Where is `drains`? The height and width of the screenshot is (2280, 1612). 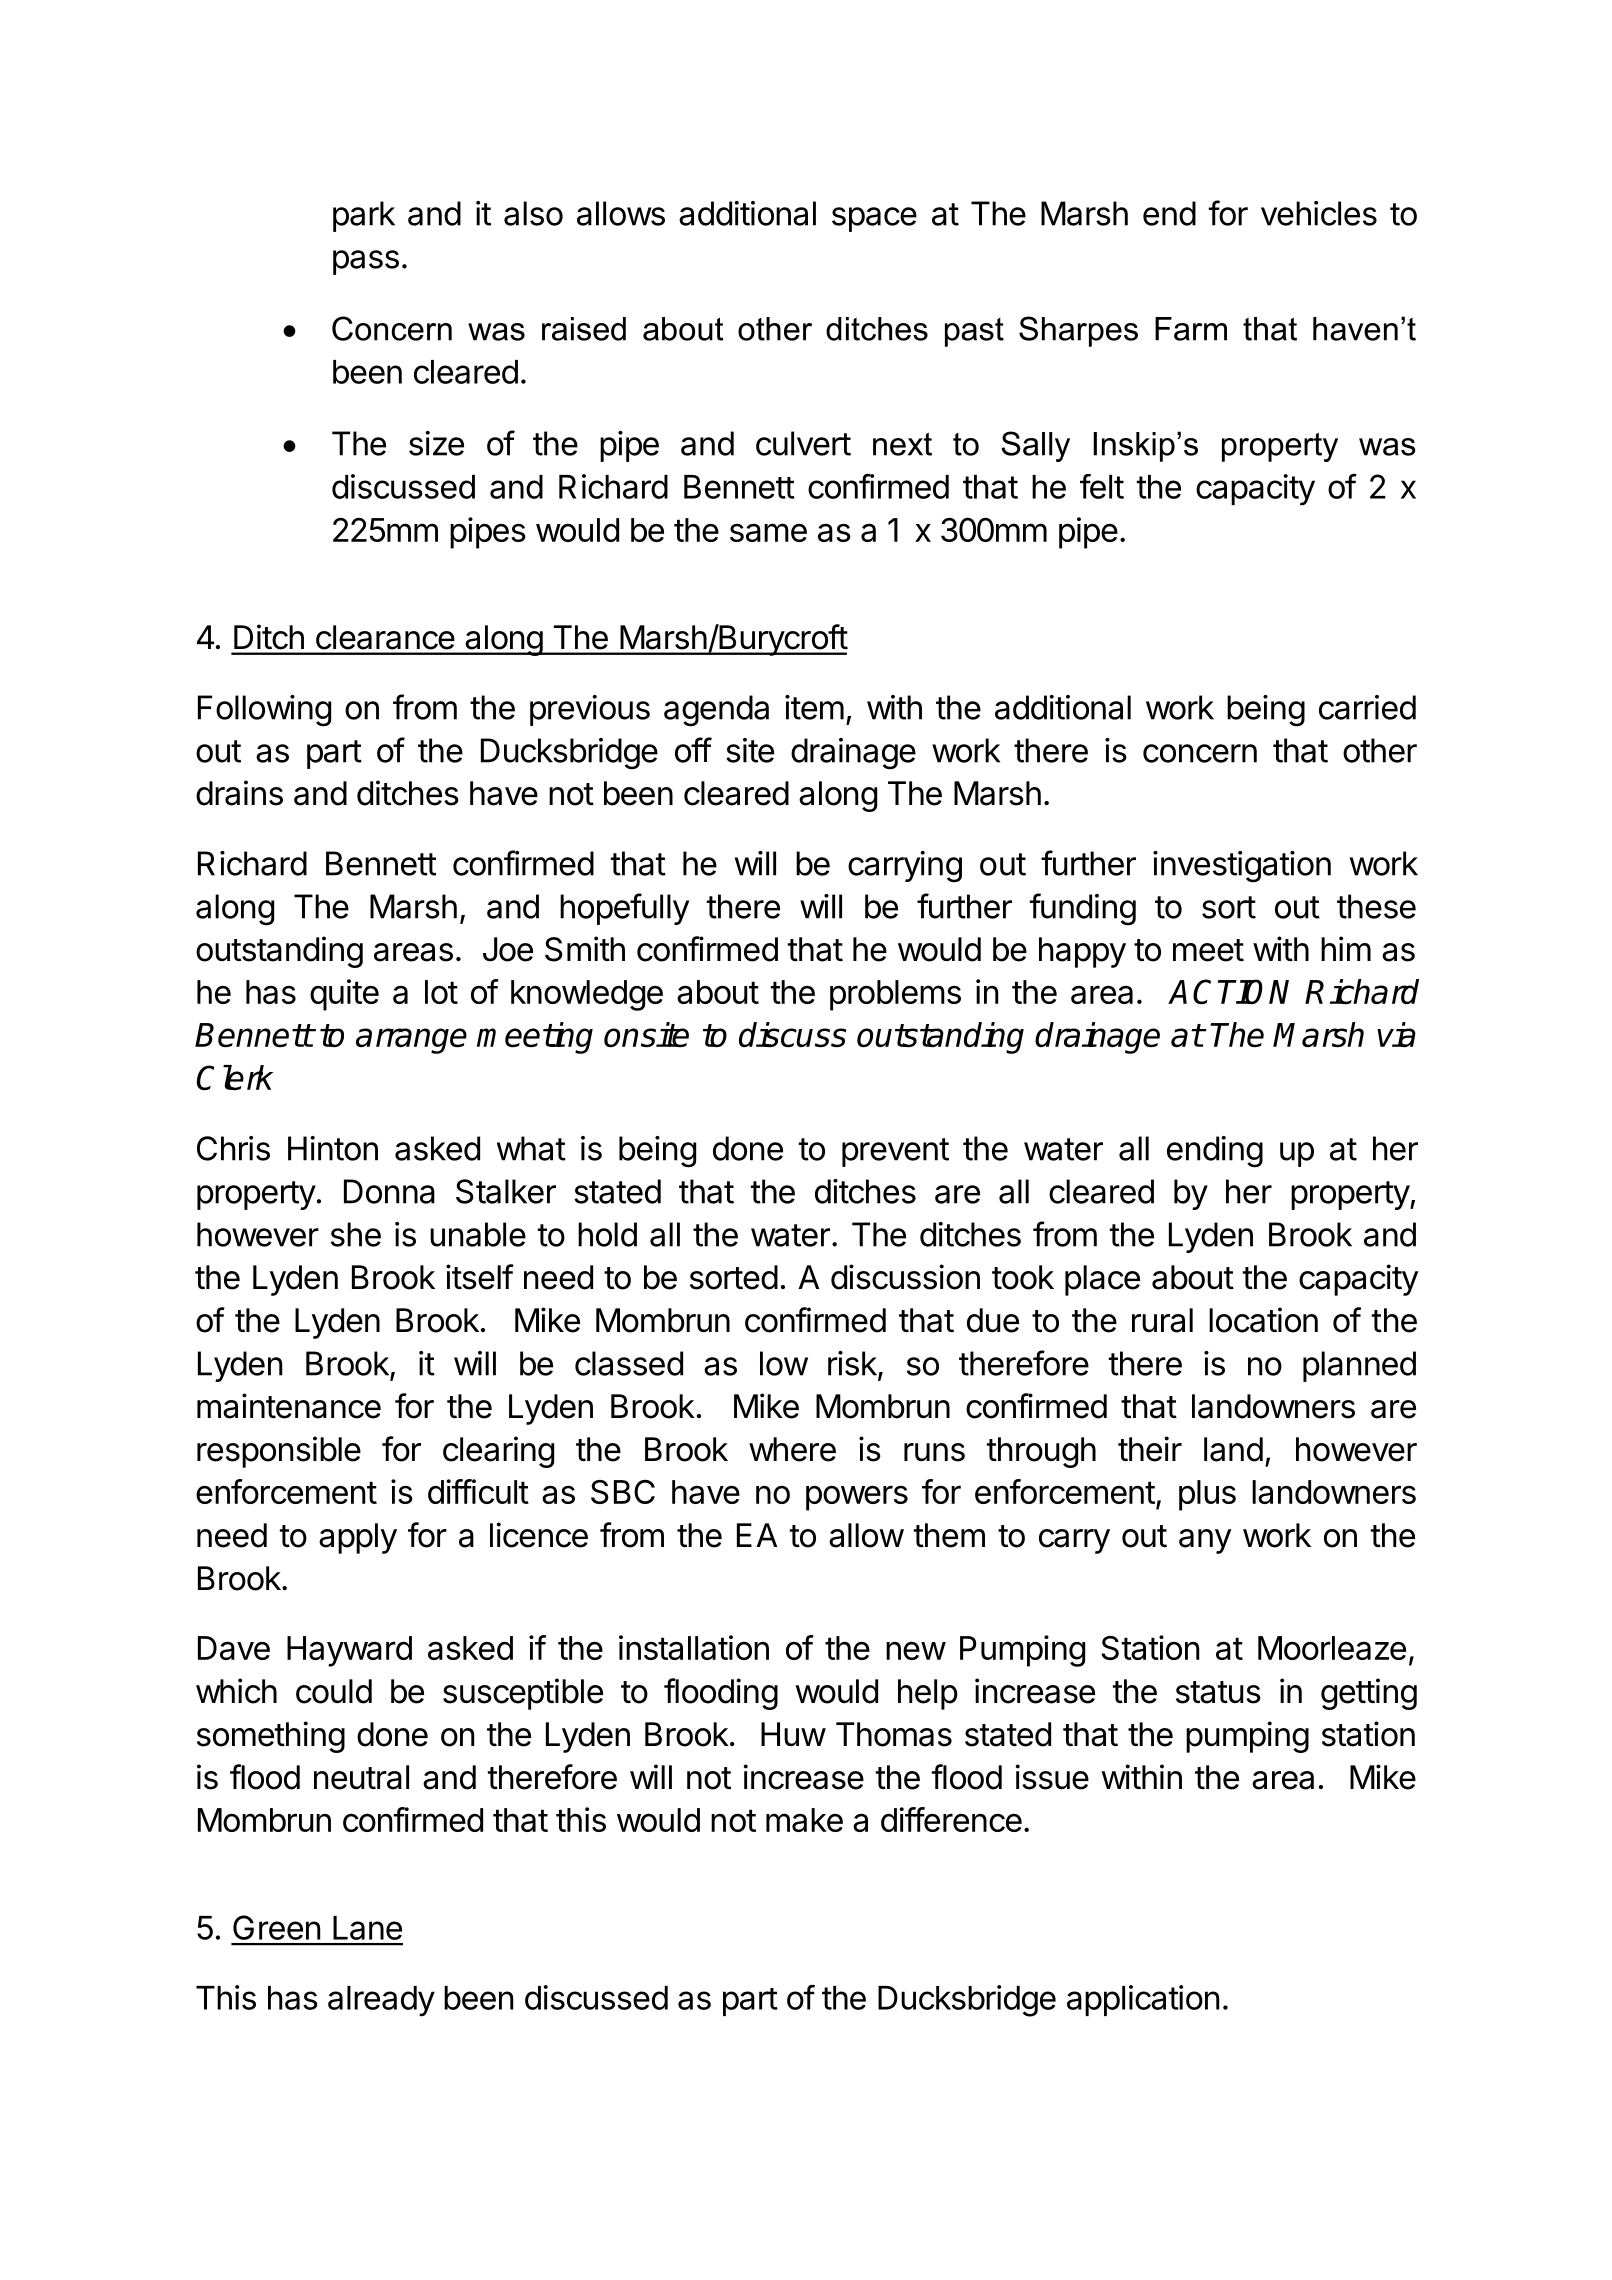
drains is located at coordinates (239, 793).
